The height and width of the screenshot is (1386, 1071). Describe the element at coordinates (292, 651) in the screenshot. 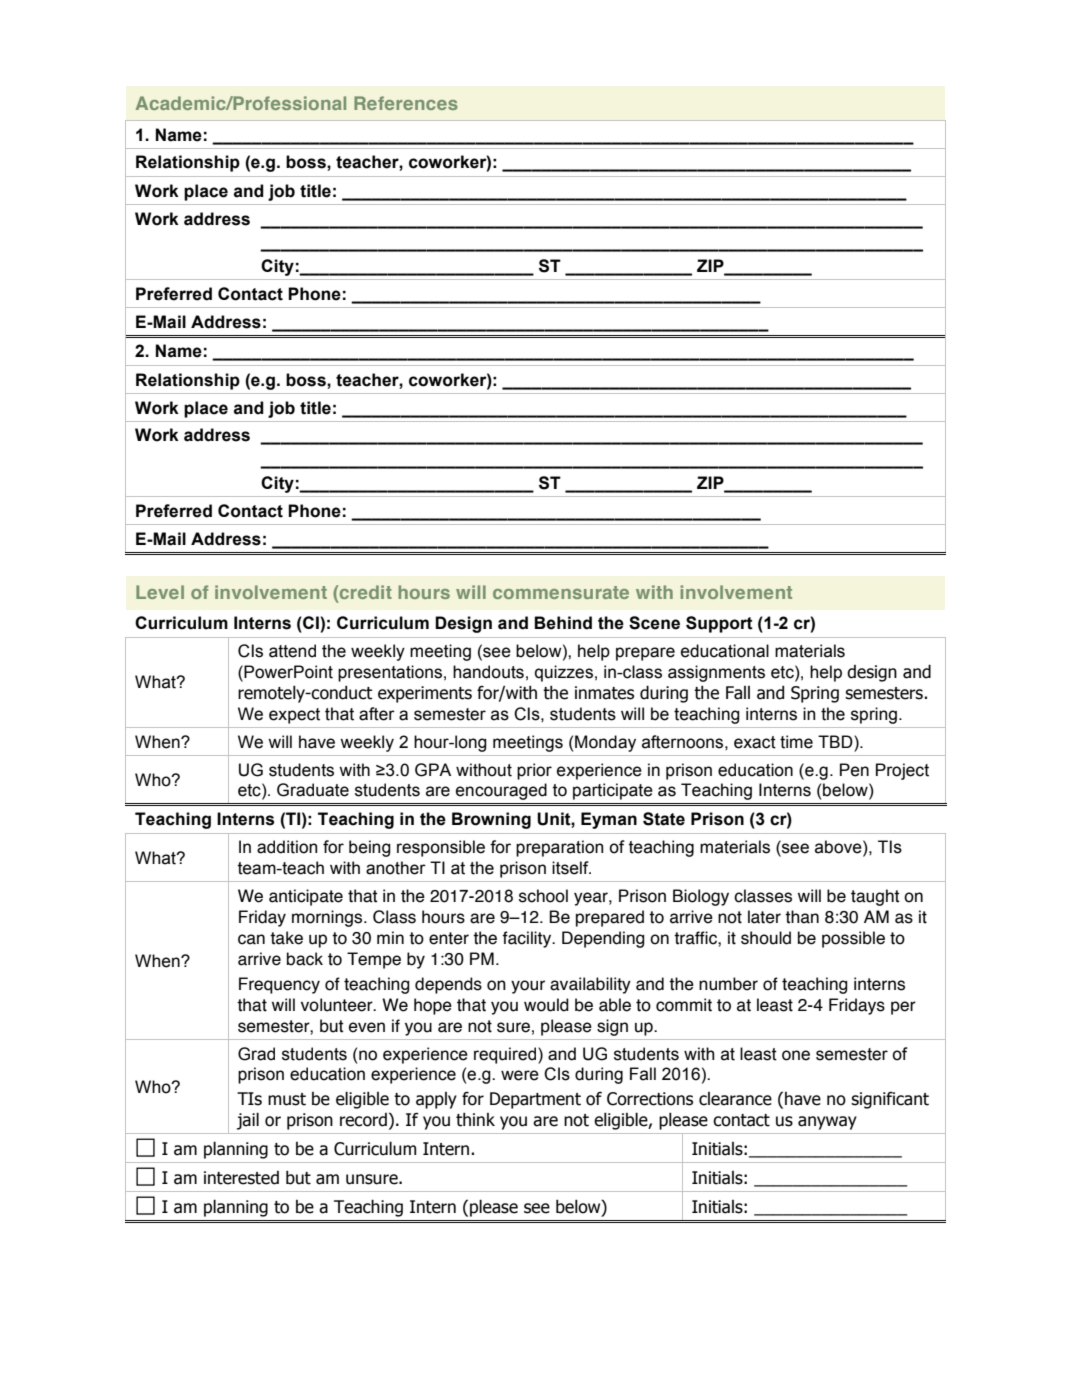

I see `attend` at that location.
